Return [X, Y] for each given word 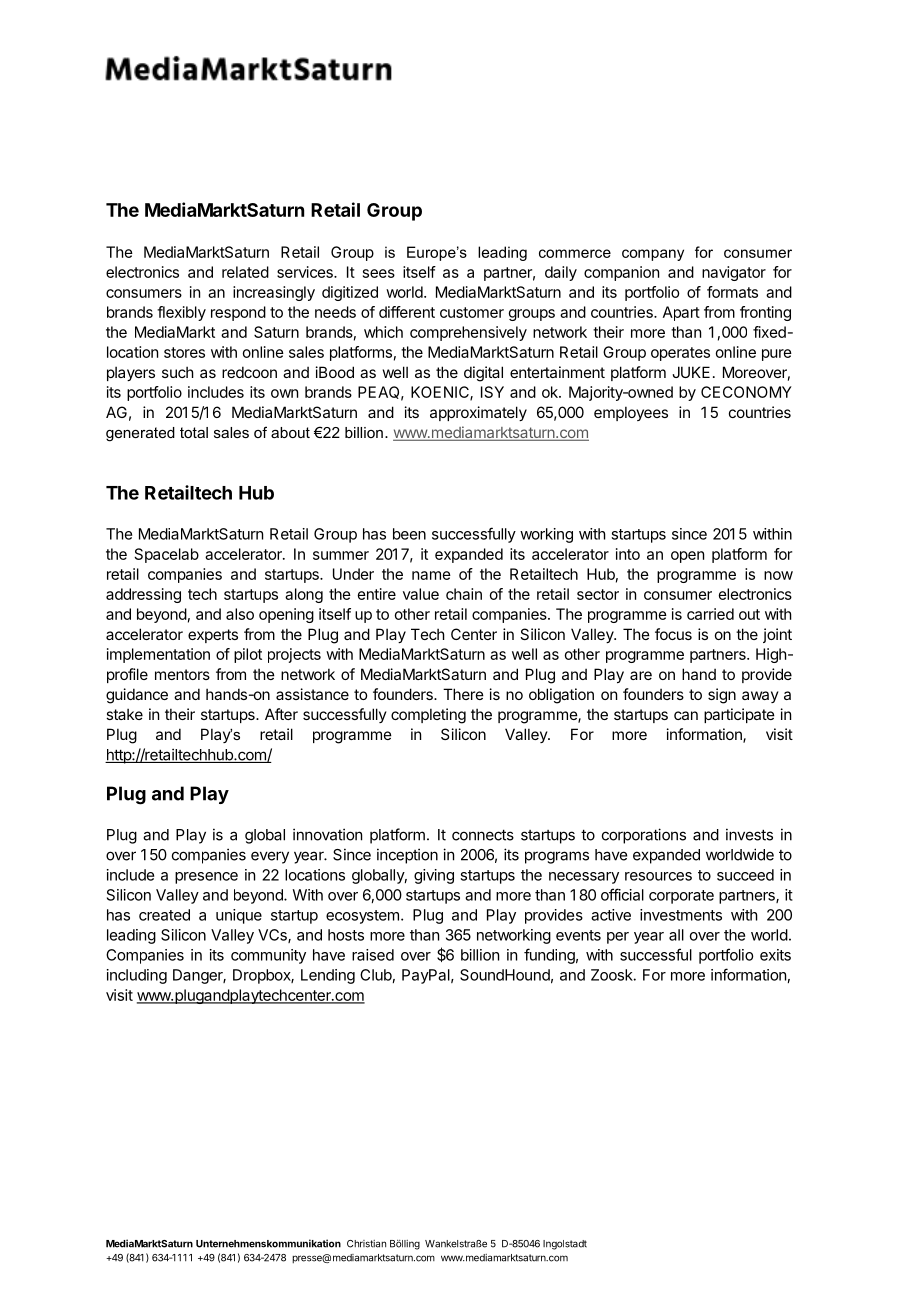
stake [124, 714]
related [245, 272]
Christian [366, 1244]
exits [775, 955]
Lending [328, 976]
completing [428, 716]
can [686, 715]
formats [732, 292]
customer [472, 312]
